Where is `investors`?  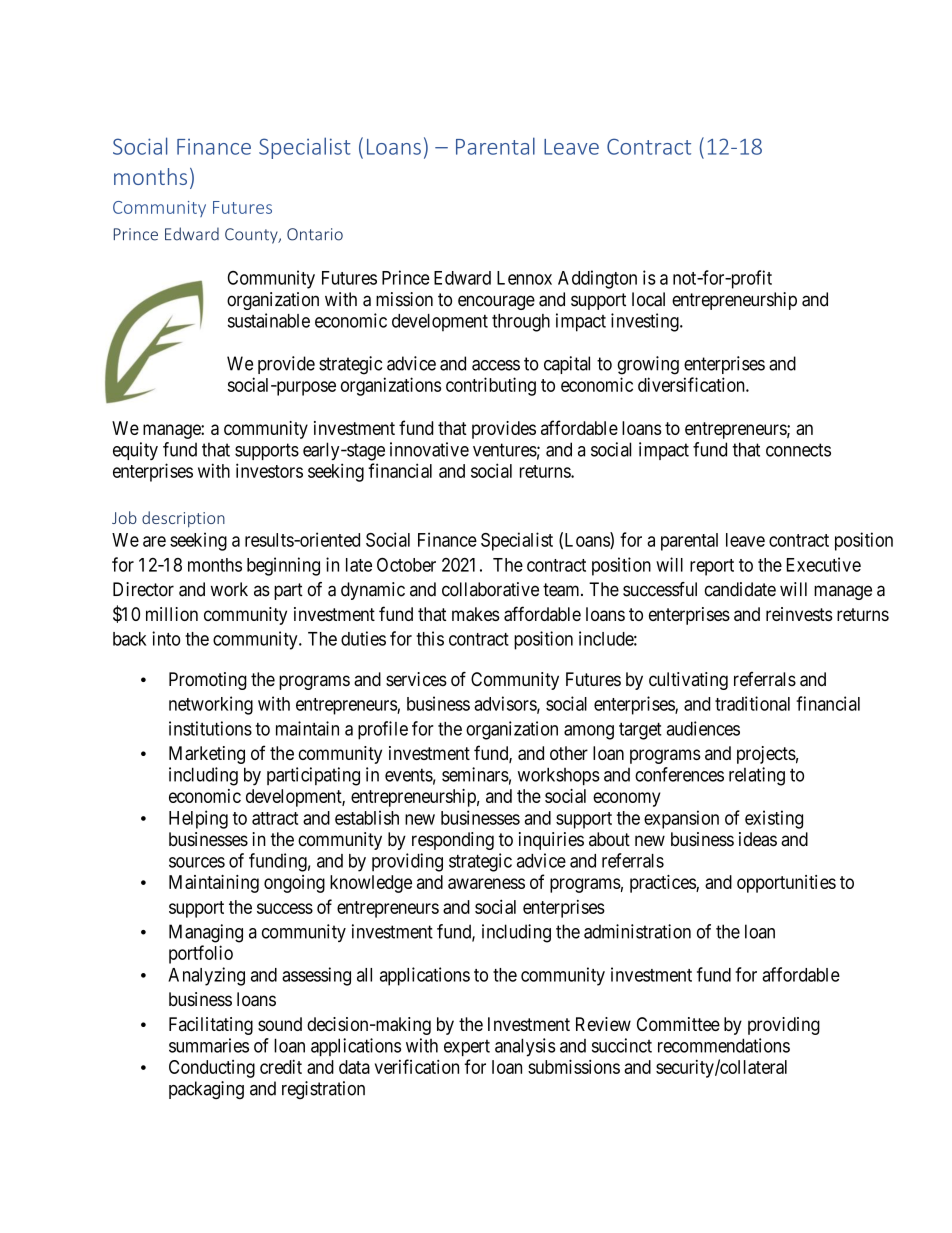
investors is located at coordinates (269, 470).
